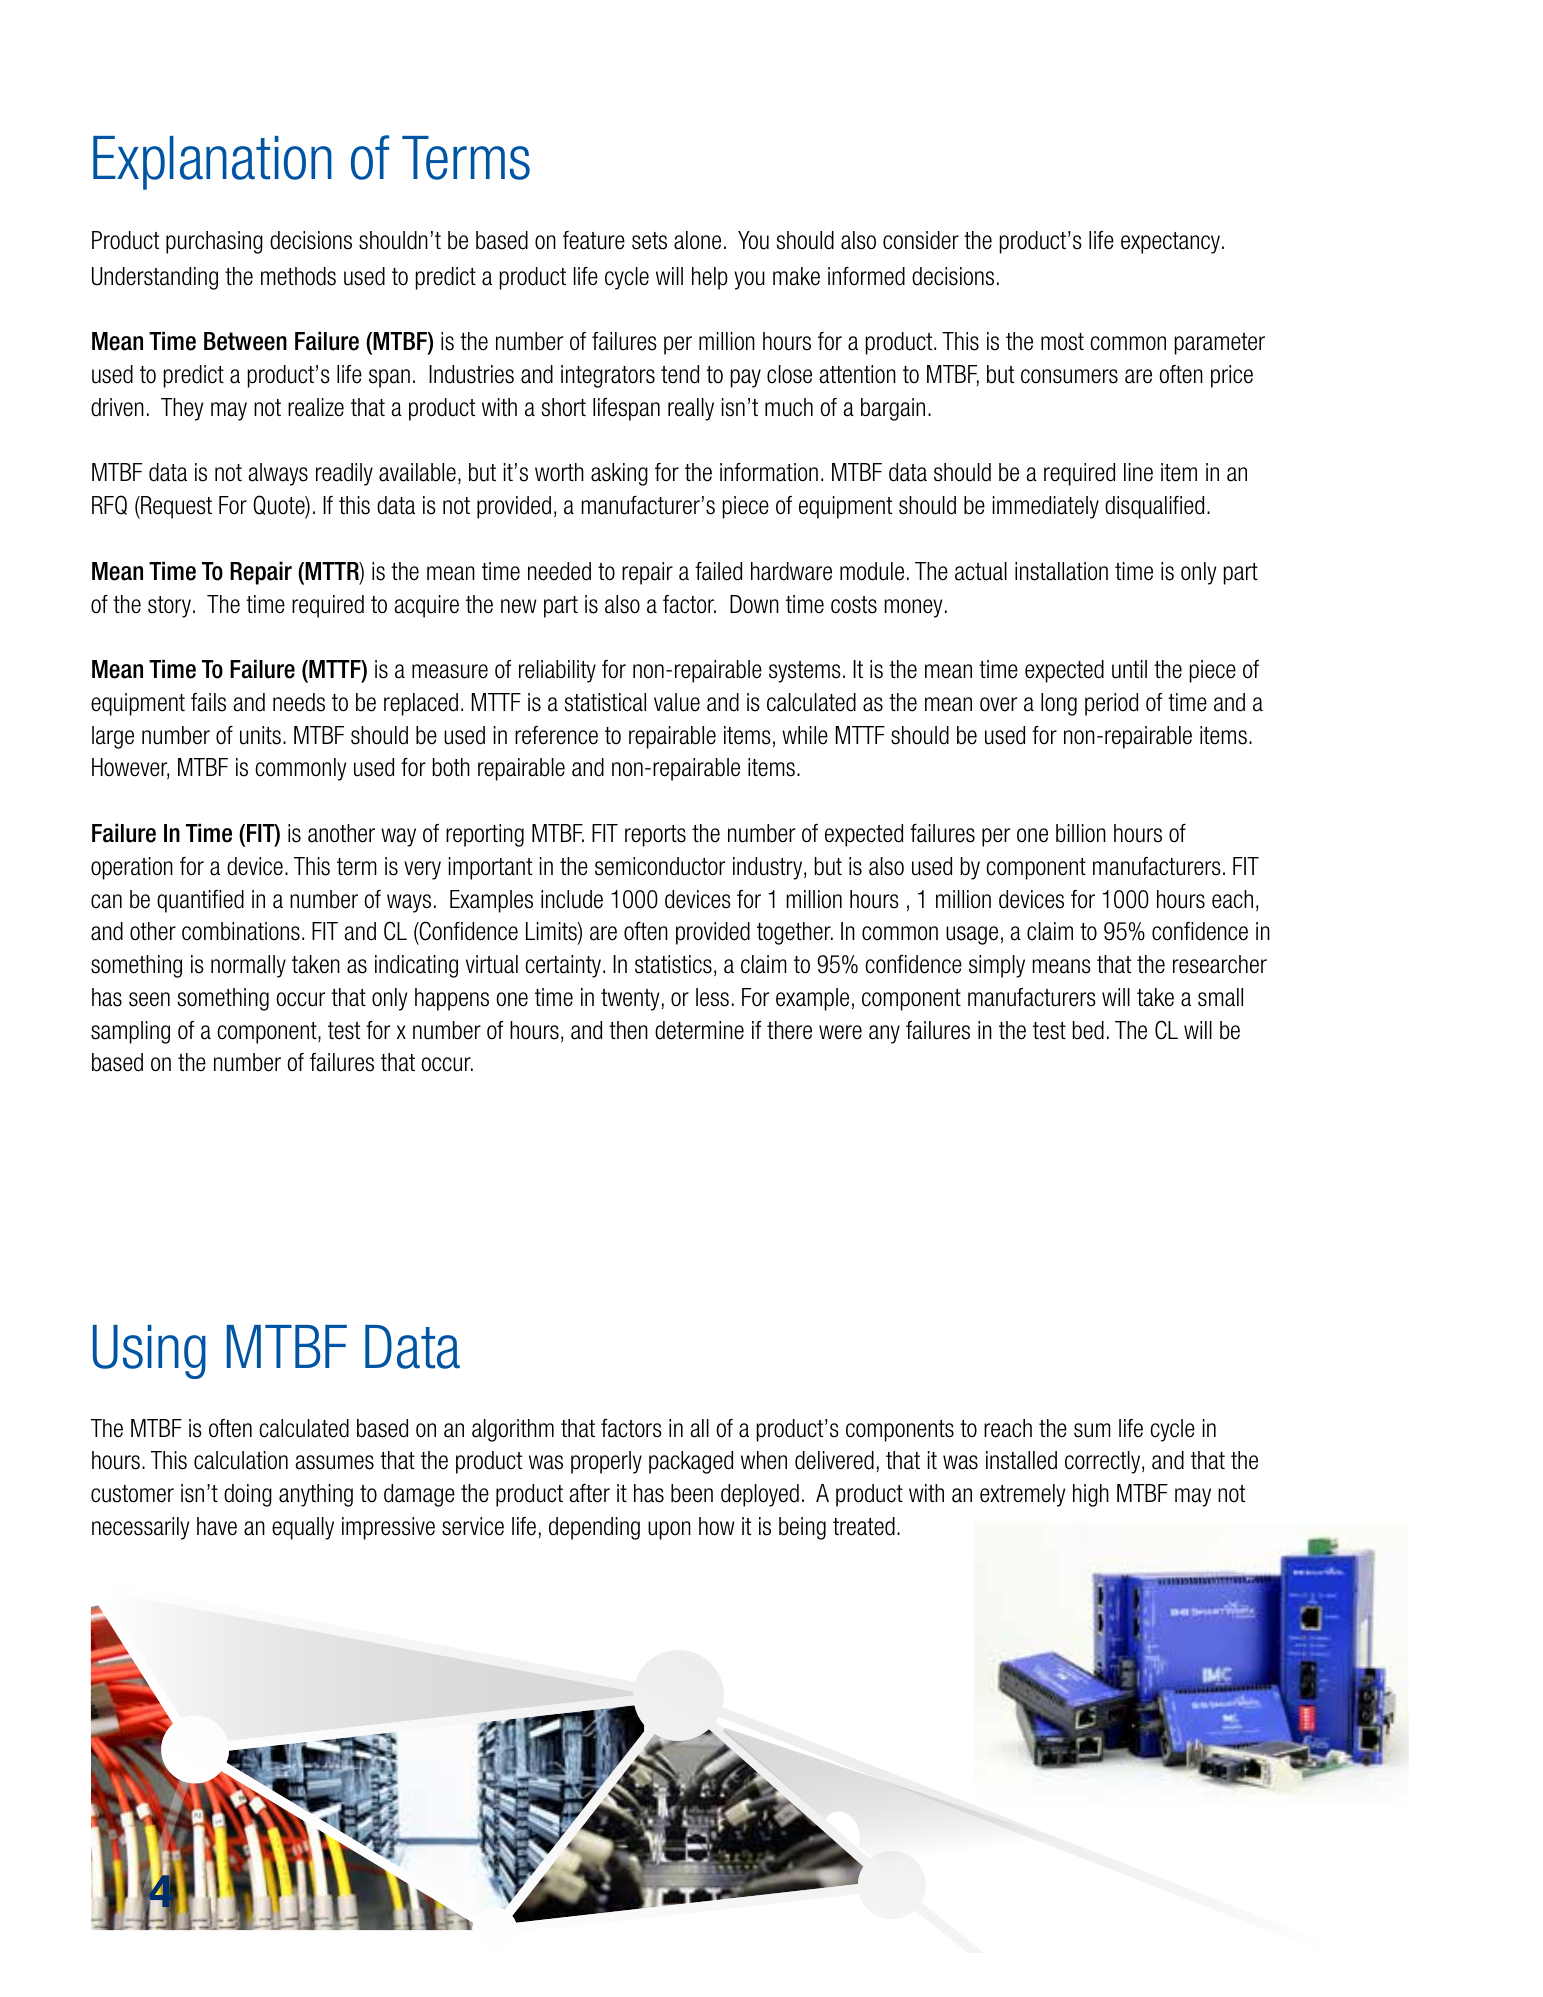  Describe the element at coordinates (1046, 507) in the screenshot. I see `immediately` at that location.
